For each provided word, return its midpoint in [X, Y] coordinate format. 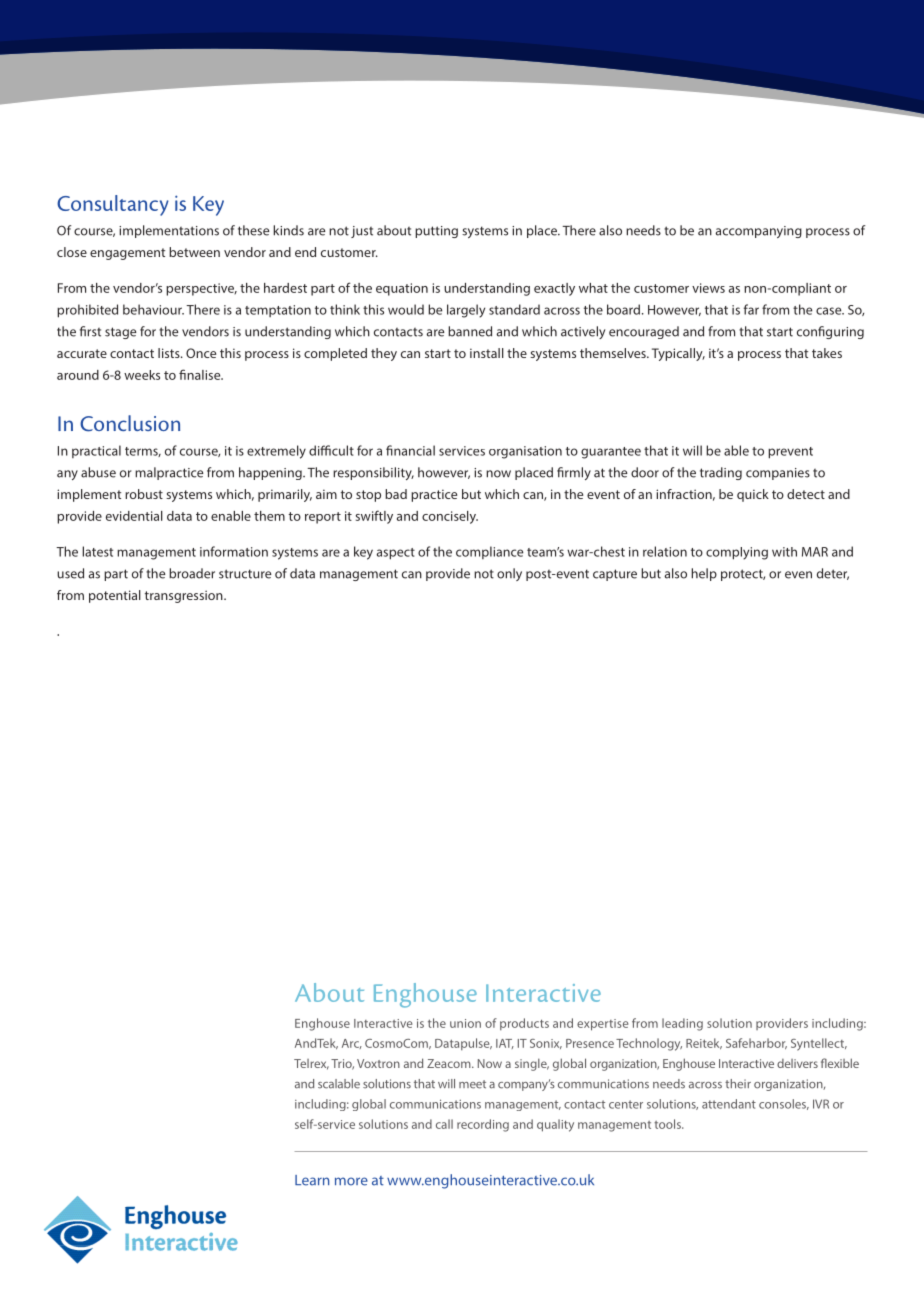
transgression [185, 596]
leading [682, 1024]
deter [833, 574]
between [194, 252]
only [509, 574]
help [704, 574]
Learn [312, 1180]
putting [436, 232]
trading [721, 473]
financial [410, 450]
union [465, 1023]
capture [615, 575]
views [708, 288]
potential [115, 596]
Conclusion [130, 423]
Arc [352, 1044]
